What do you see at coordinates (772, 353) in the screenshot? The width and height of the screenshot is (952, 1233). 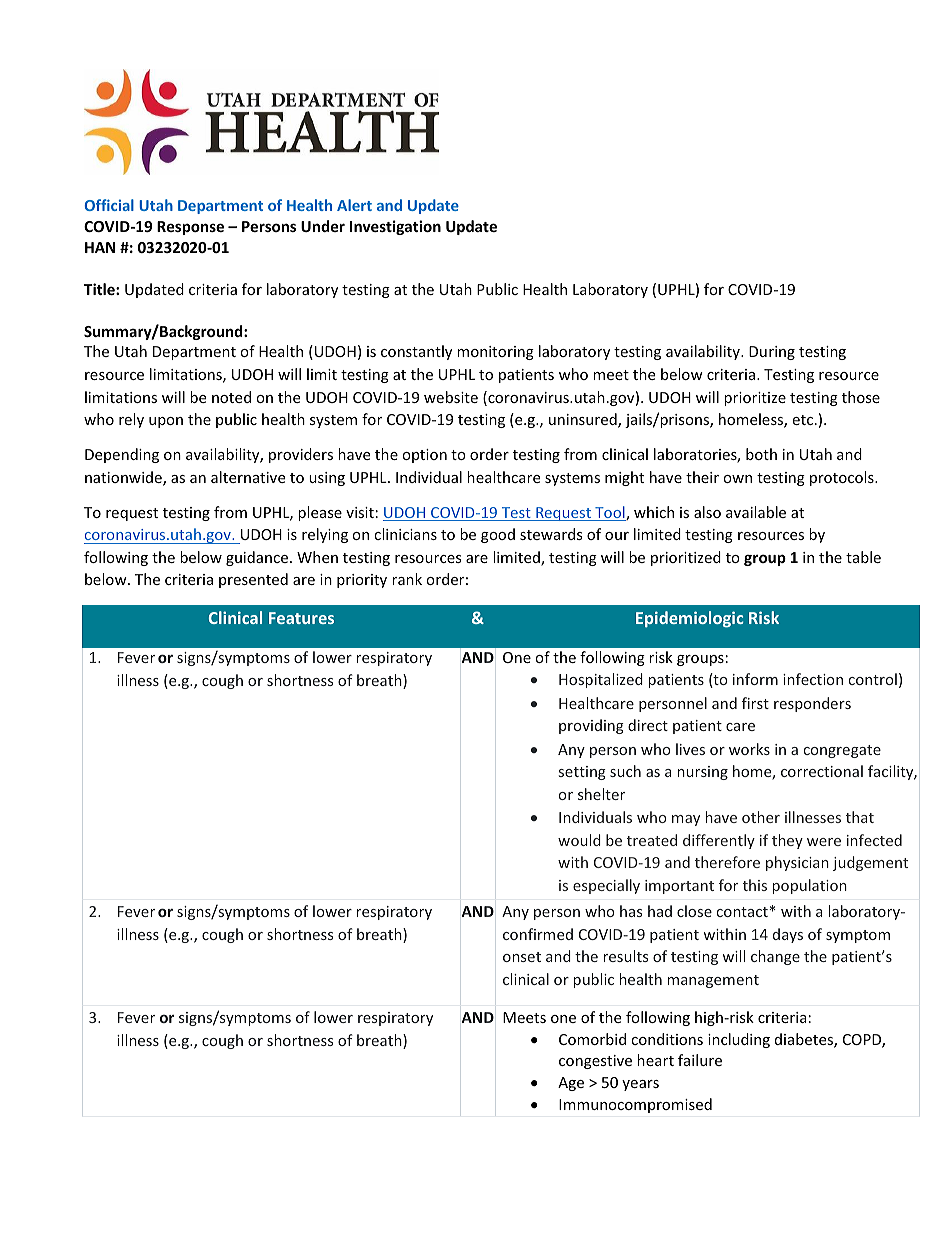 I see `During` at bounding box center [772, 353].
